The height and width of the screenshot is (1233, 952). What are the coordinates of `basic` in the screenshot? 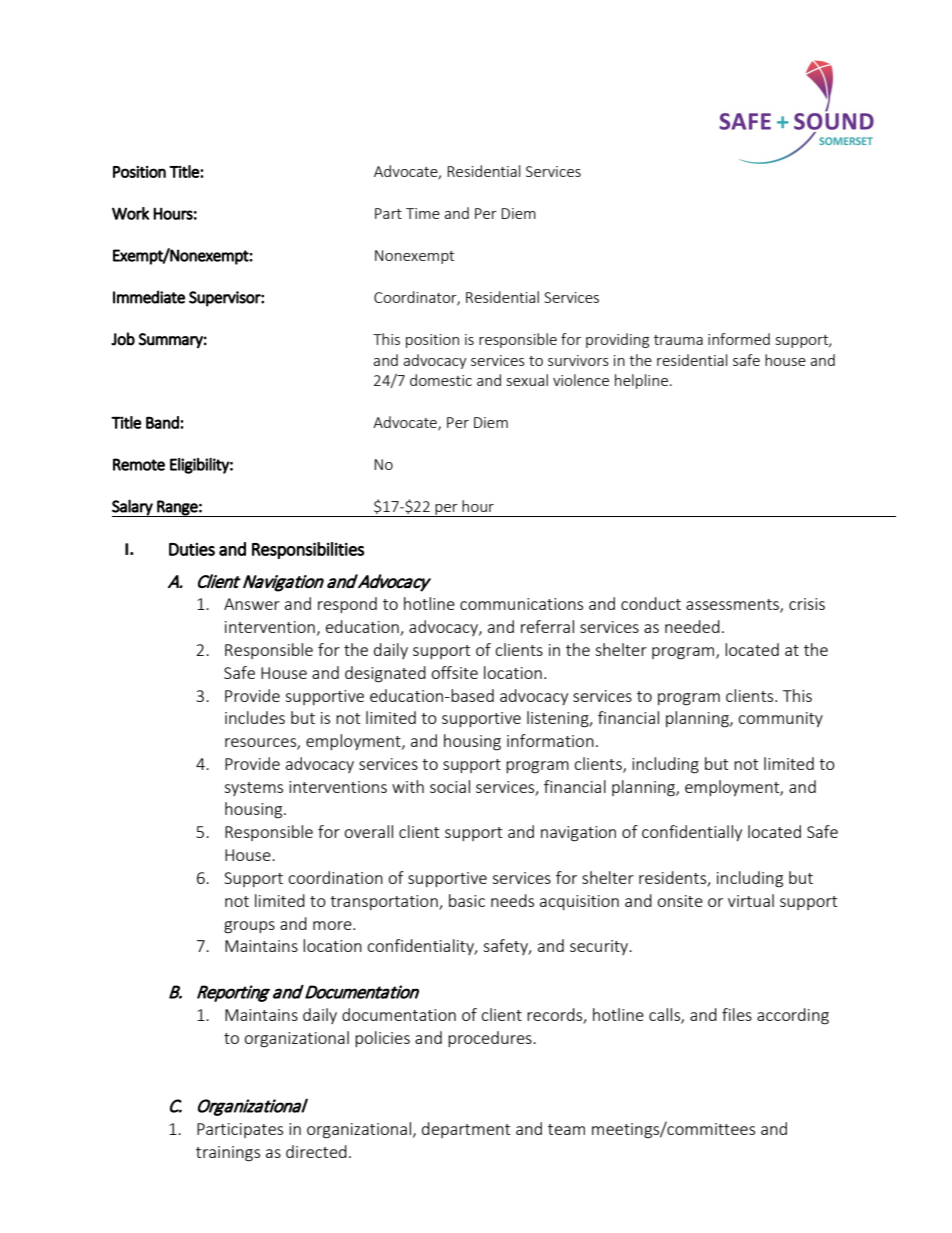 It's located at (467, 900).
